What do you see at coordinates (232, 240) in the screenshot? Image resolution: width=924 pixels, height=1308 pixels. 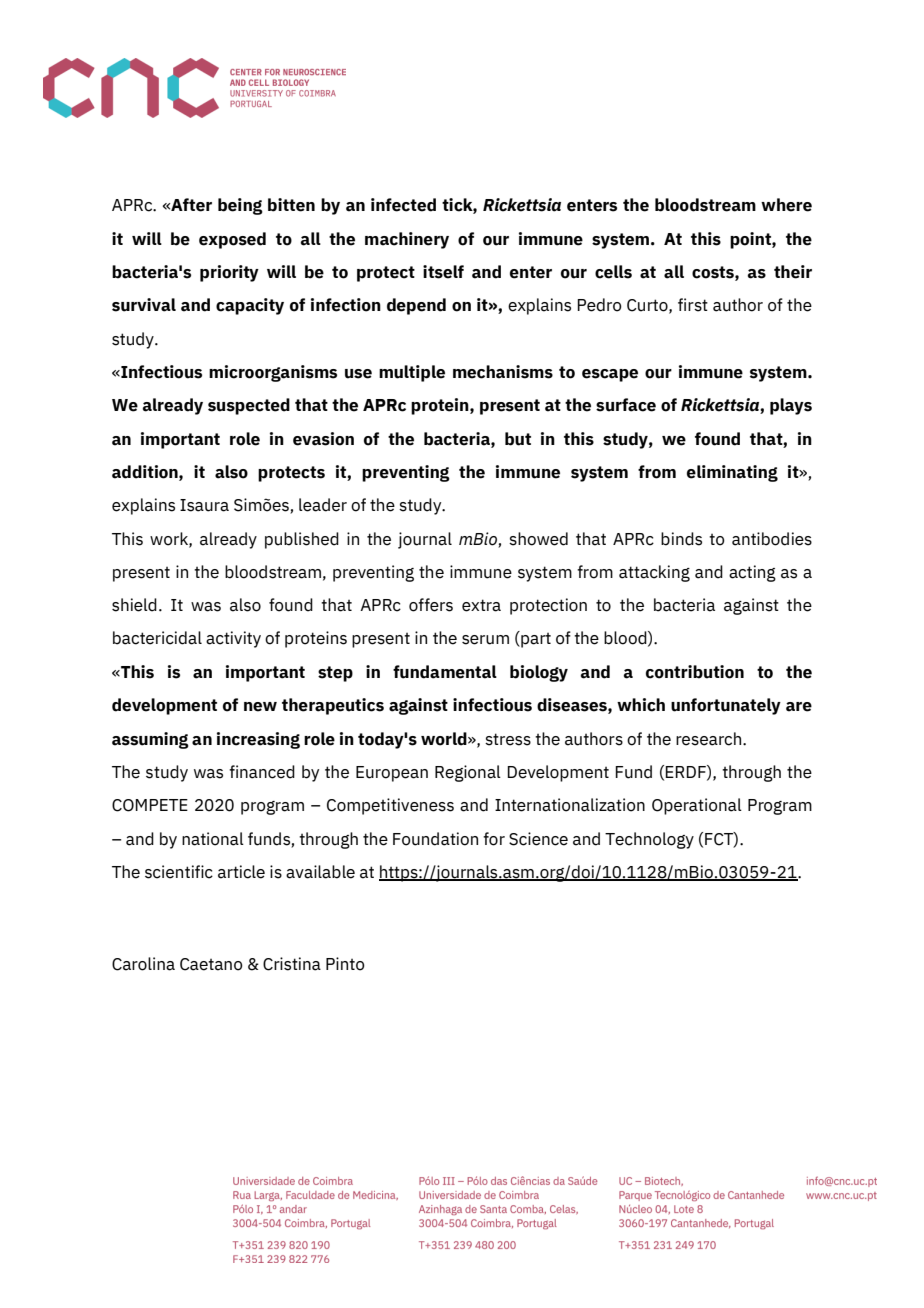 I see `exposed` at bounding box center [232, 240].
